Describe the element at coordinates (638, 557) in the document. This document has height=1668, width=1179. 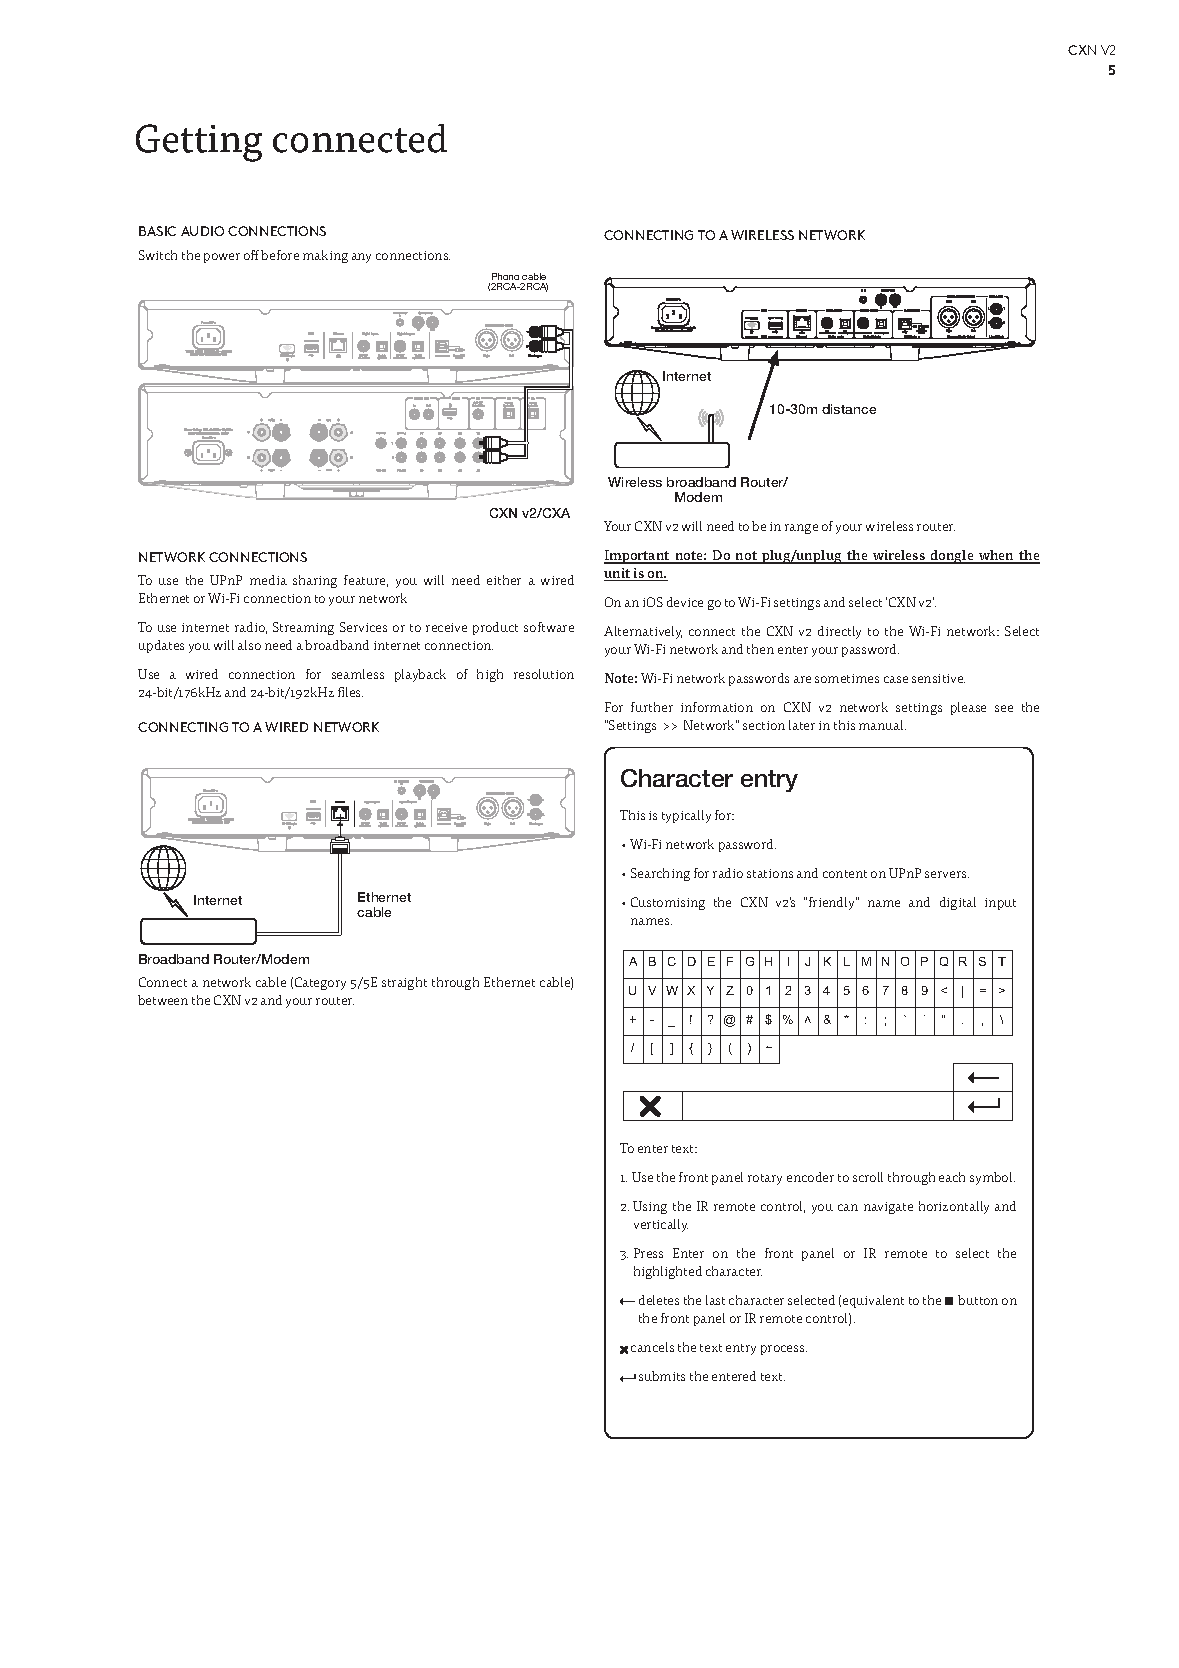
I see `Important` at that location.
